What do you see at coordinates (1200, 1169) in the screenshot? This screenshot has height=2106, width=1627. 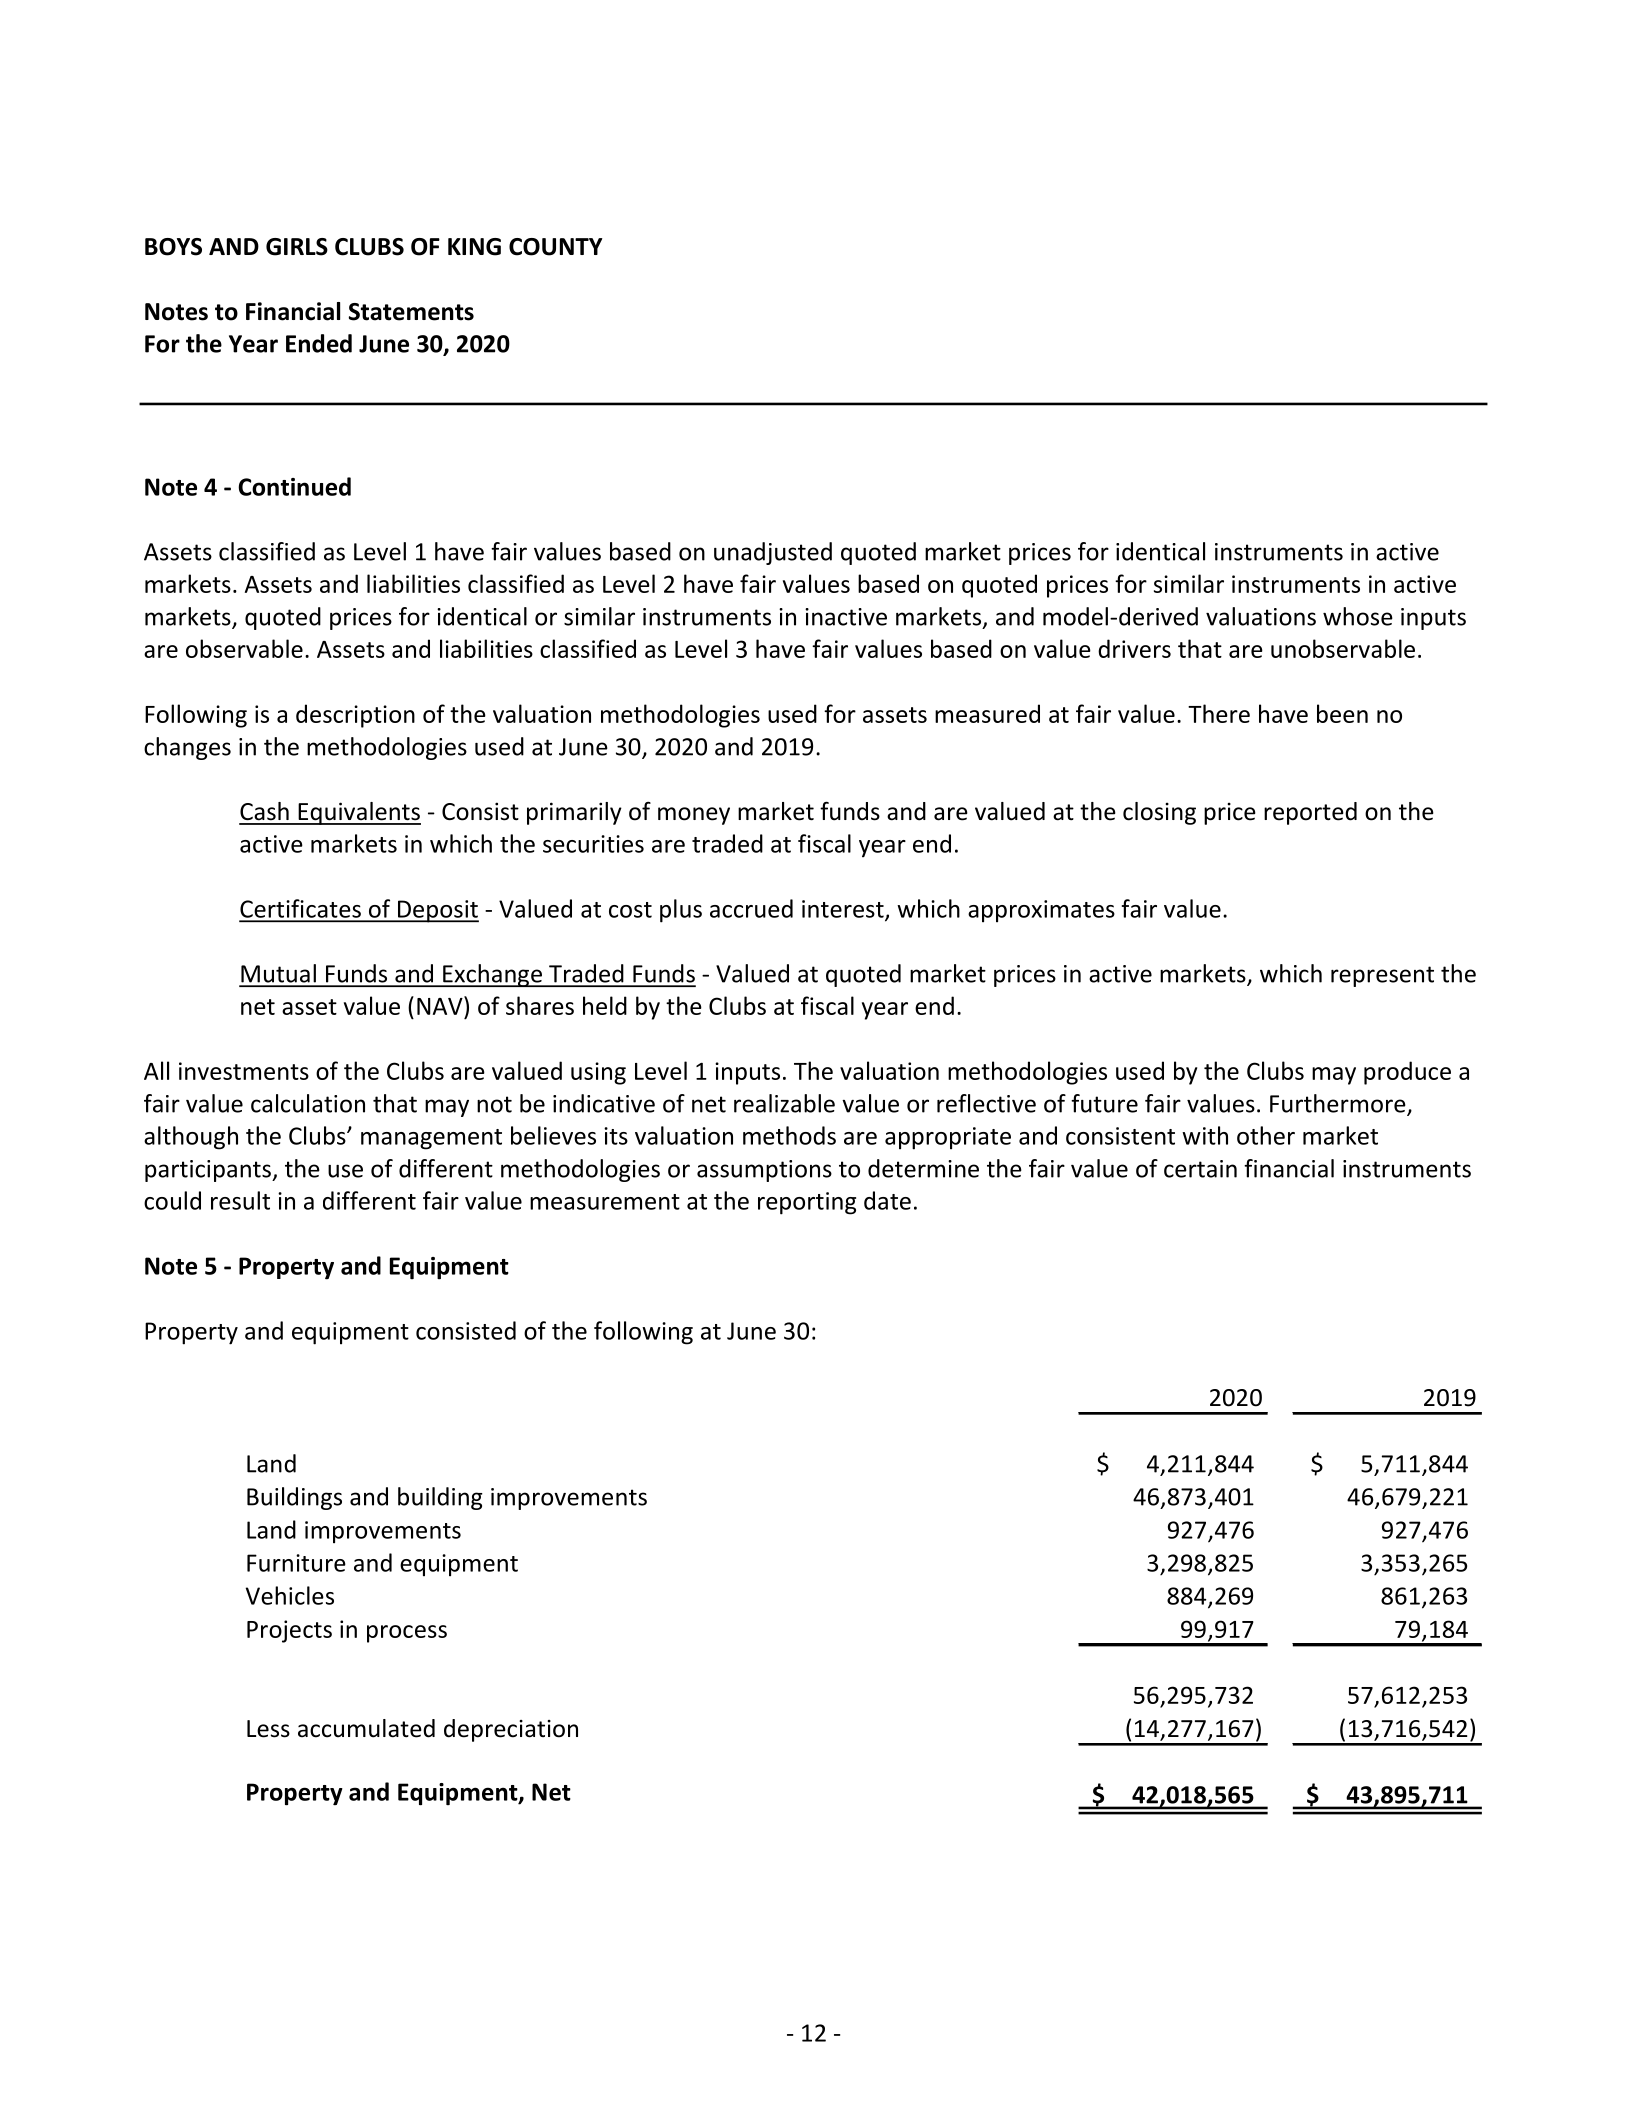 I see `certain` at bounding box center [1200, 1169].
